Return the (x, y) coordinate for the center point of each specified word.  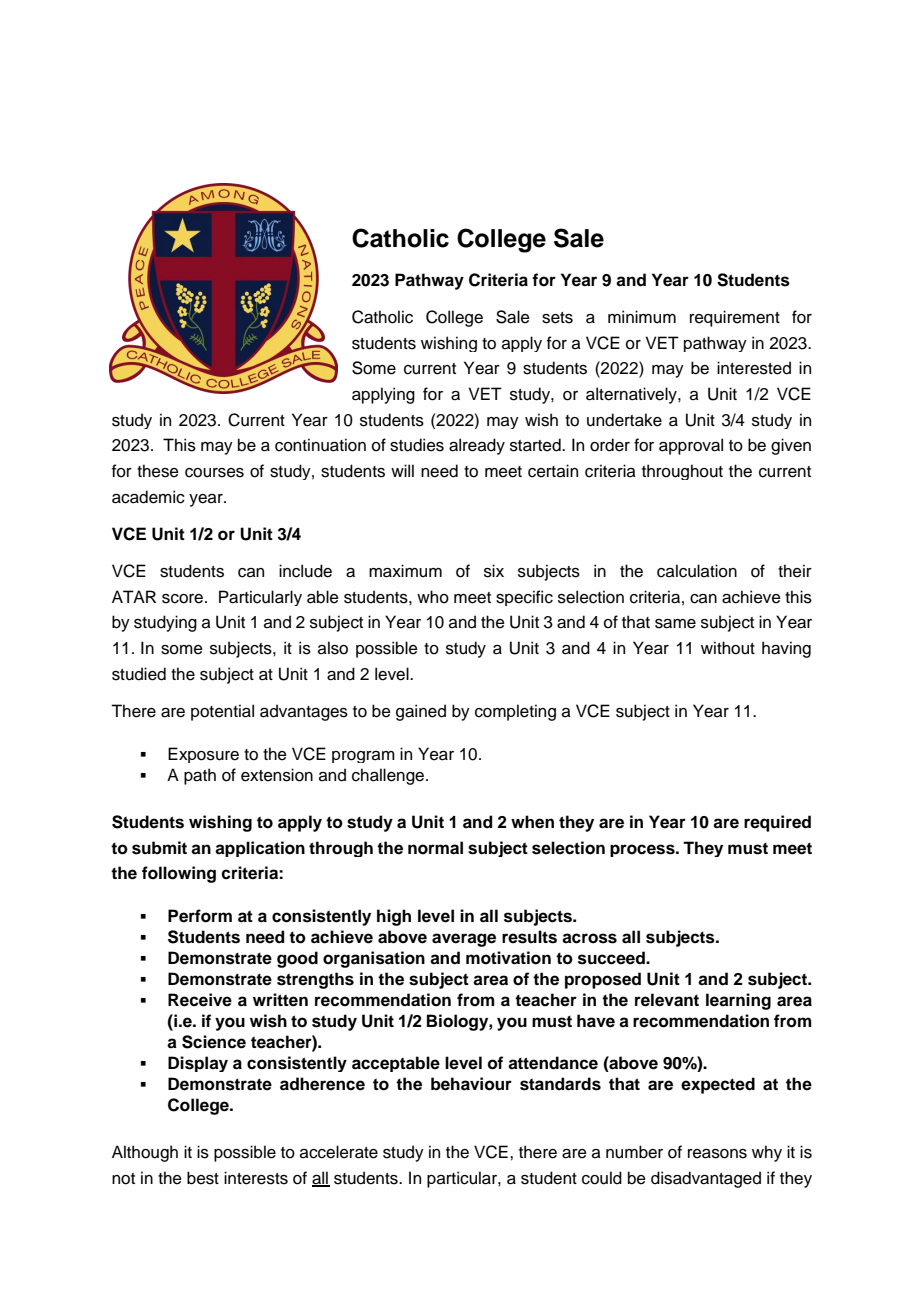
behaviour (471, 1084)
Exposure (203, 755)
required (777, 823)
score (184, 599)
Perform (200, 916)
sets (557, 318)
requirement (735, 318)
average (464, 940)
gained (421, 712)
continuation (320, 445)
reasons (717, 1154)
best (203, 1178)
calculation (697, 571)
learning (738, 1001)
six (494, 571)
